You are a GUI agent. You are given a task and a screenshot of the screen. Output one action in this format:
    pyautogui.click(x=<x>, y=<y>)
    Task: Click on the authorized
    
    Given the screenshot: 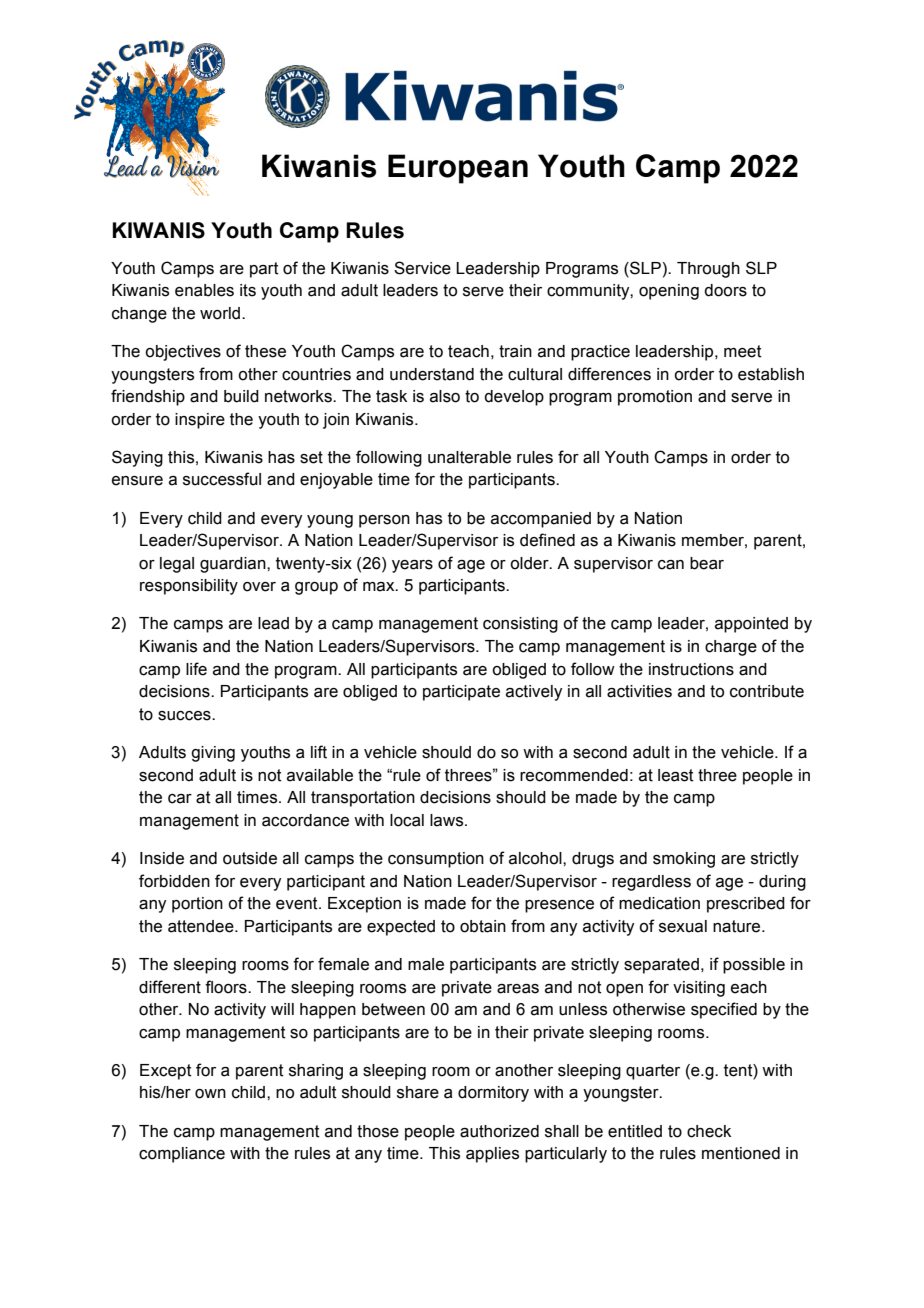 What is the action you would take?
    pyautogui.click(x=499, y=1131)
